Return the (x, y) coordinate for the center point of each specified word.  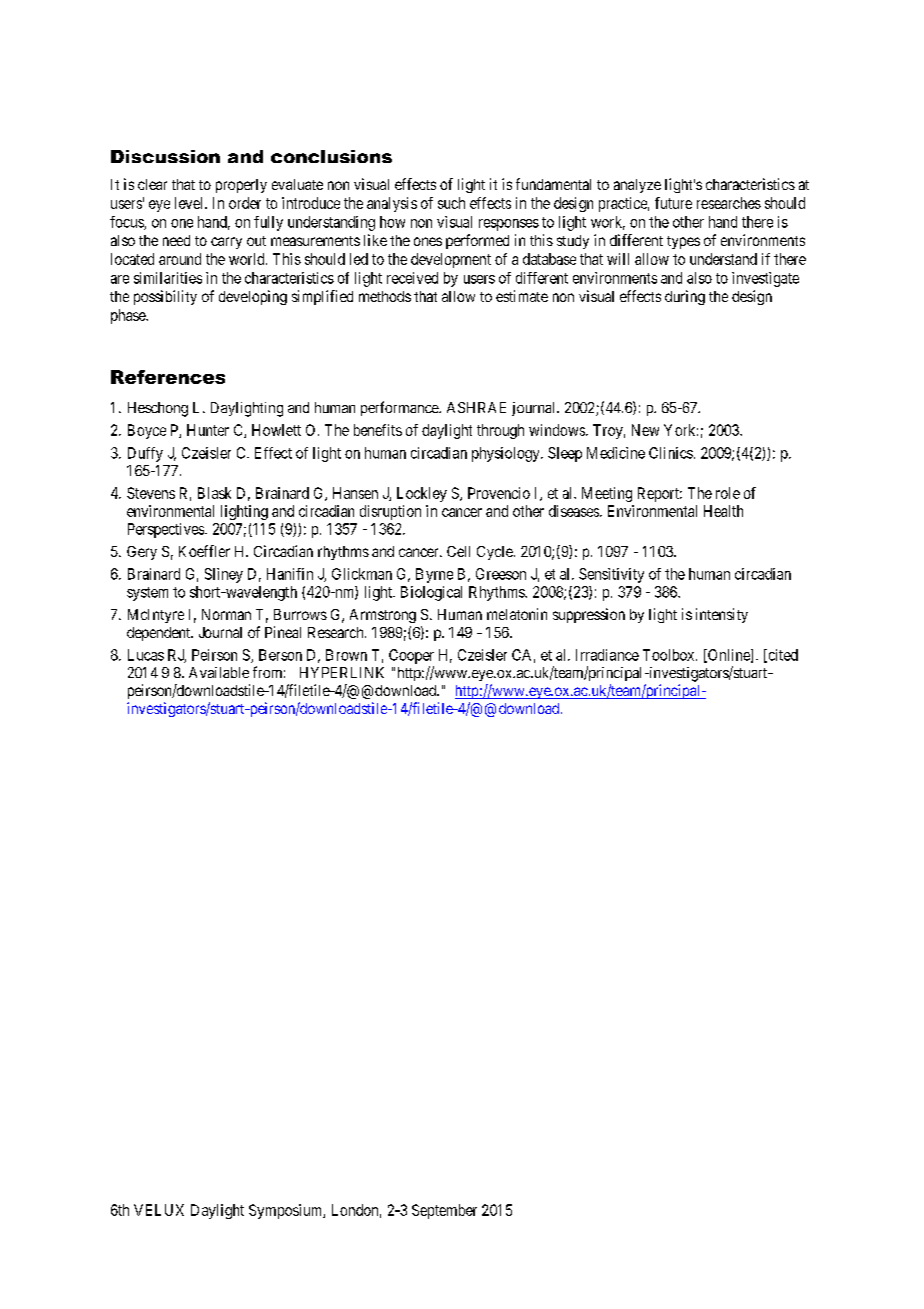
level (190, 203)
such (451, 203)
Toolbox (670, 655)
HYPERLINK (342, 672)
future (673, 203)
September (444, 1211)
